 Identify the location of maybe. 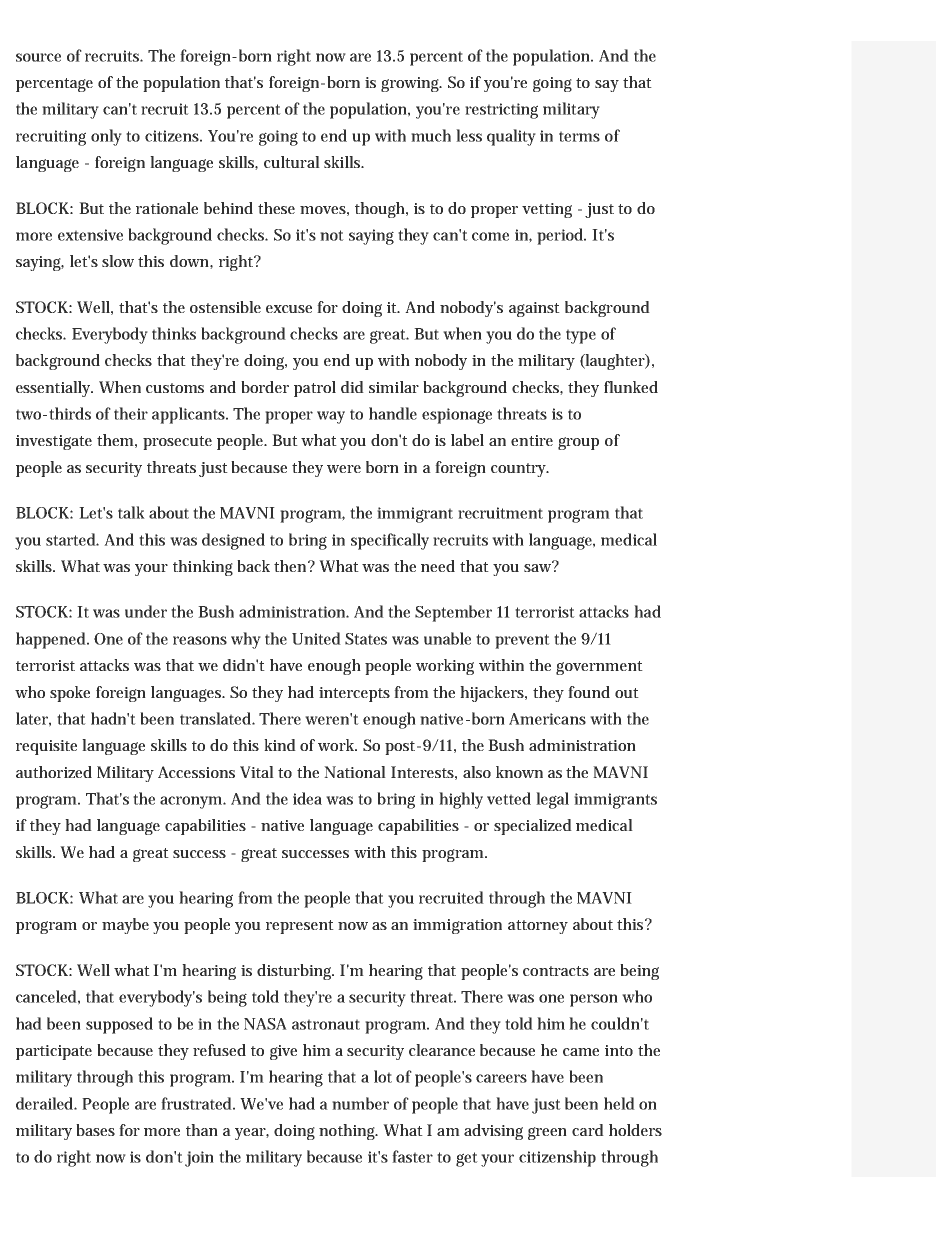
(125, 926).
